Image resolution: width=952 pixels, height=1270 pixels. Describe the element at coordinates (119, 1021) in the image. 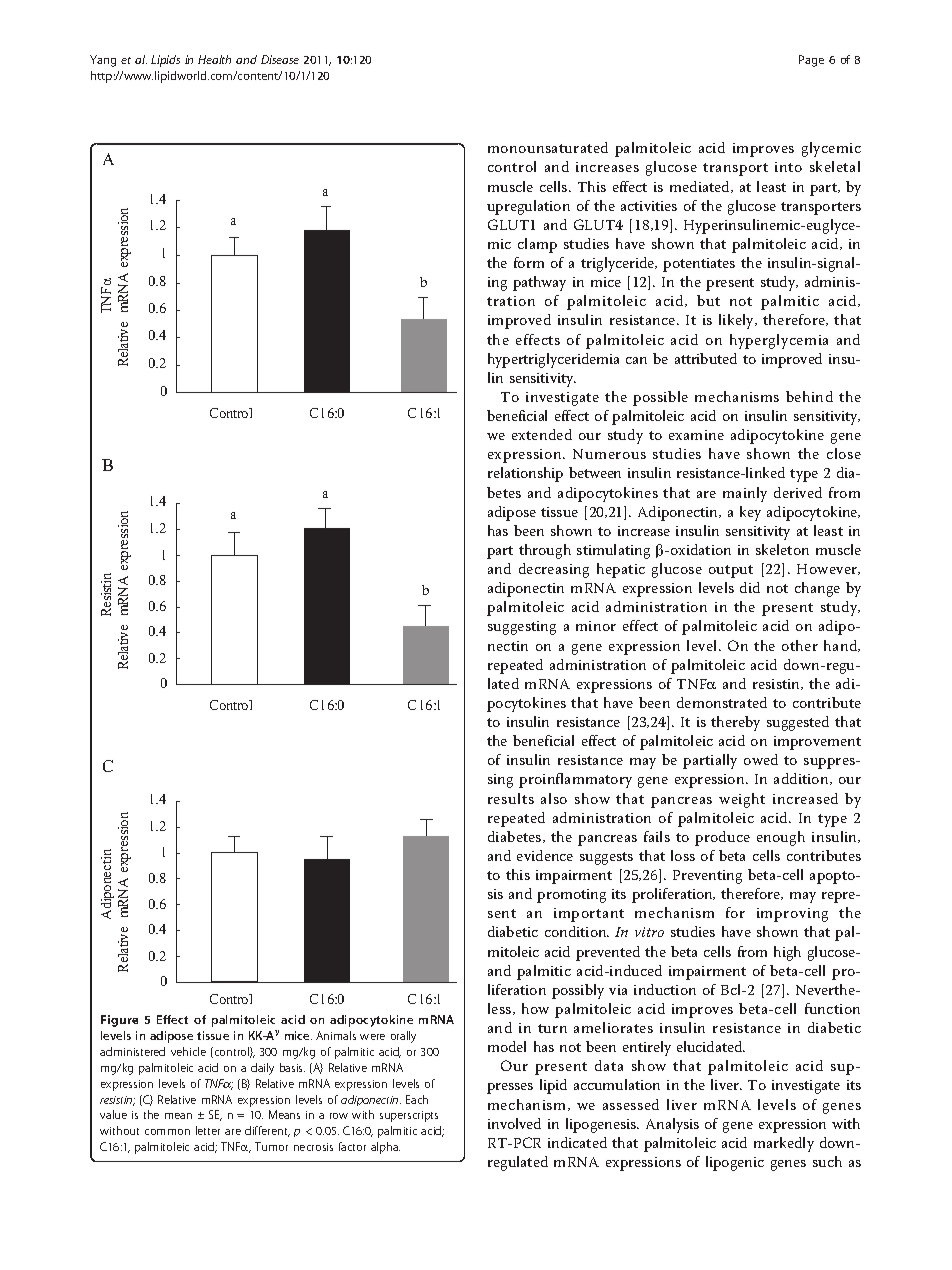

I see `Figure` at that location.
